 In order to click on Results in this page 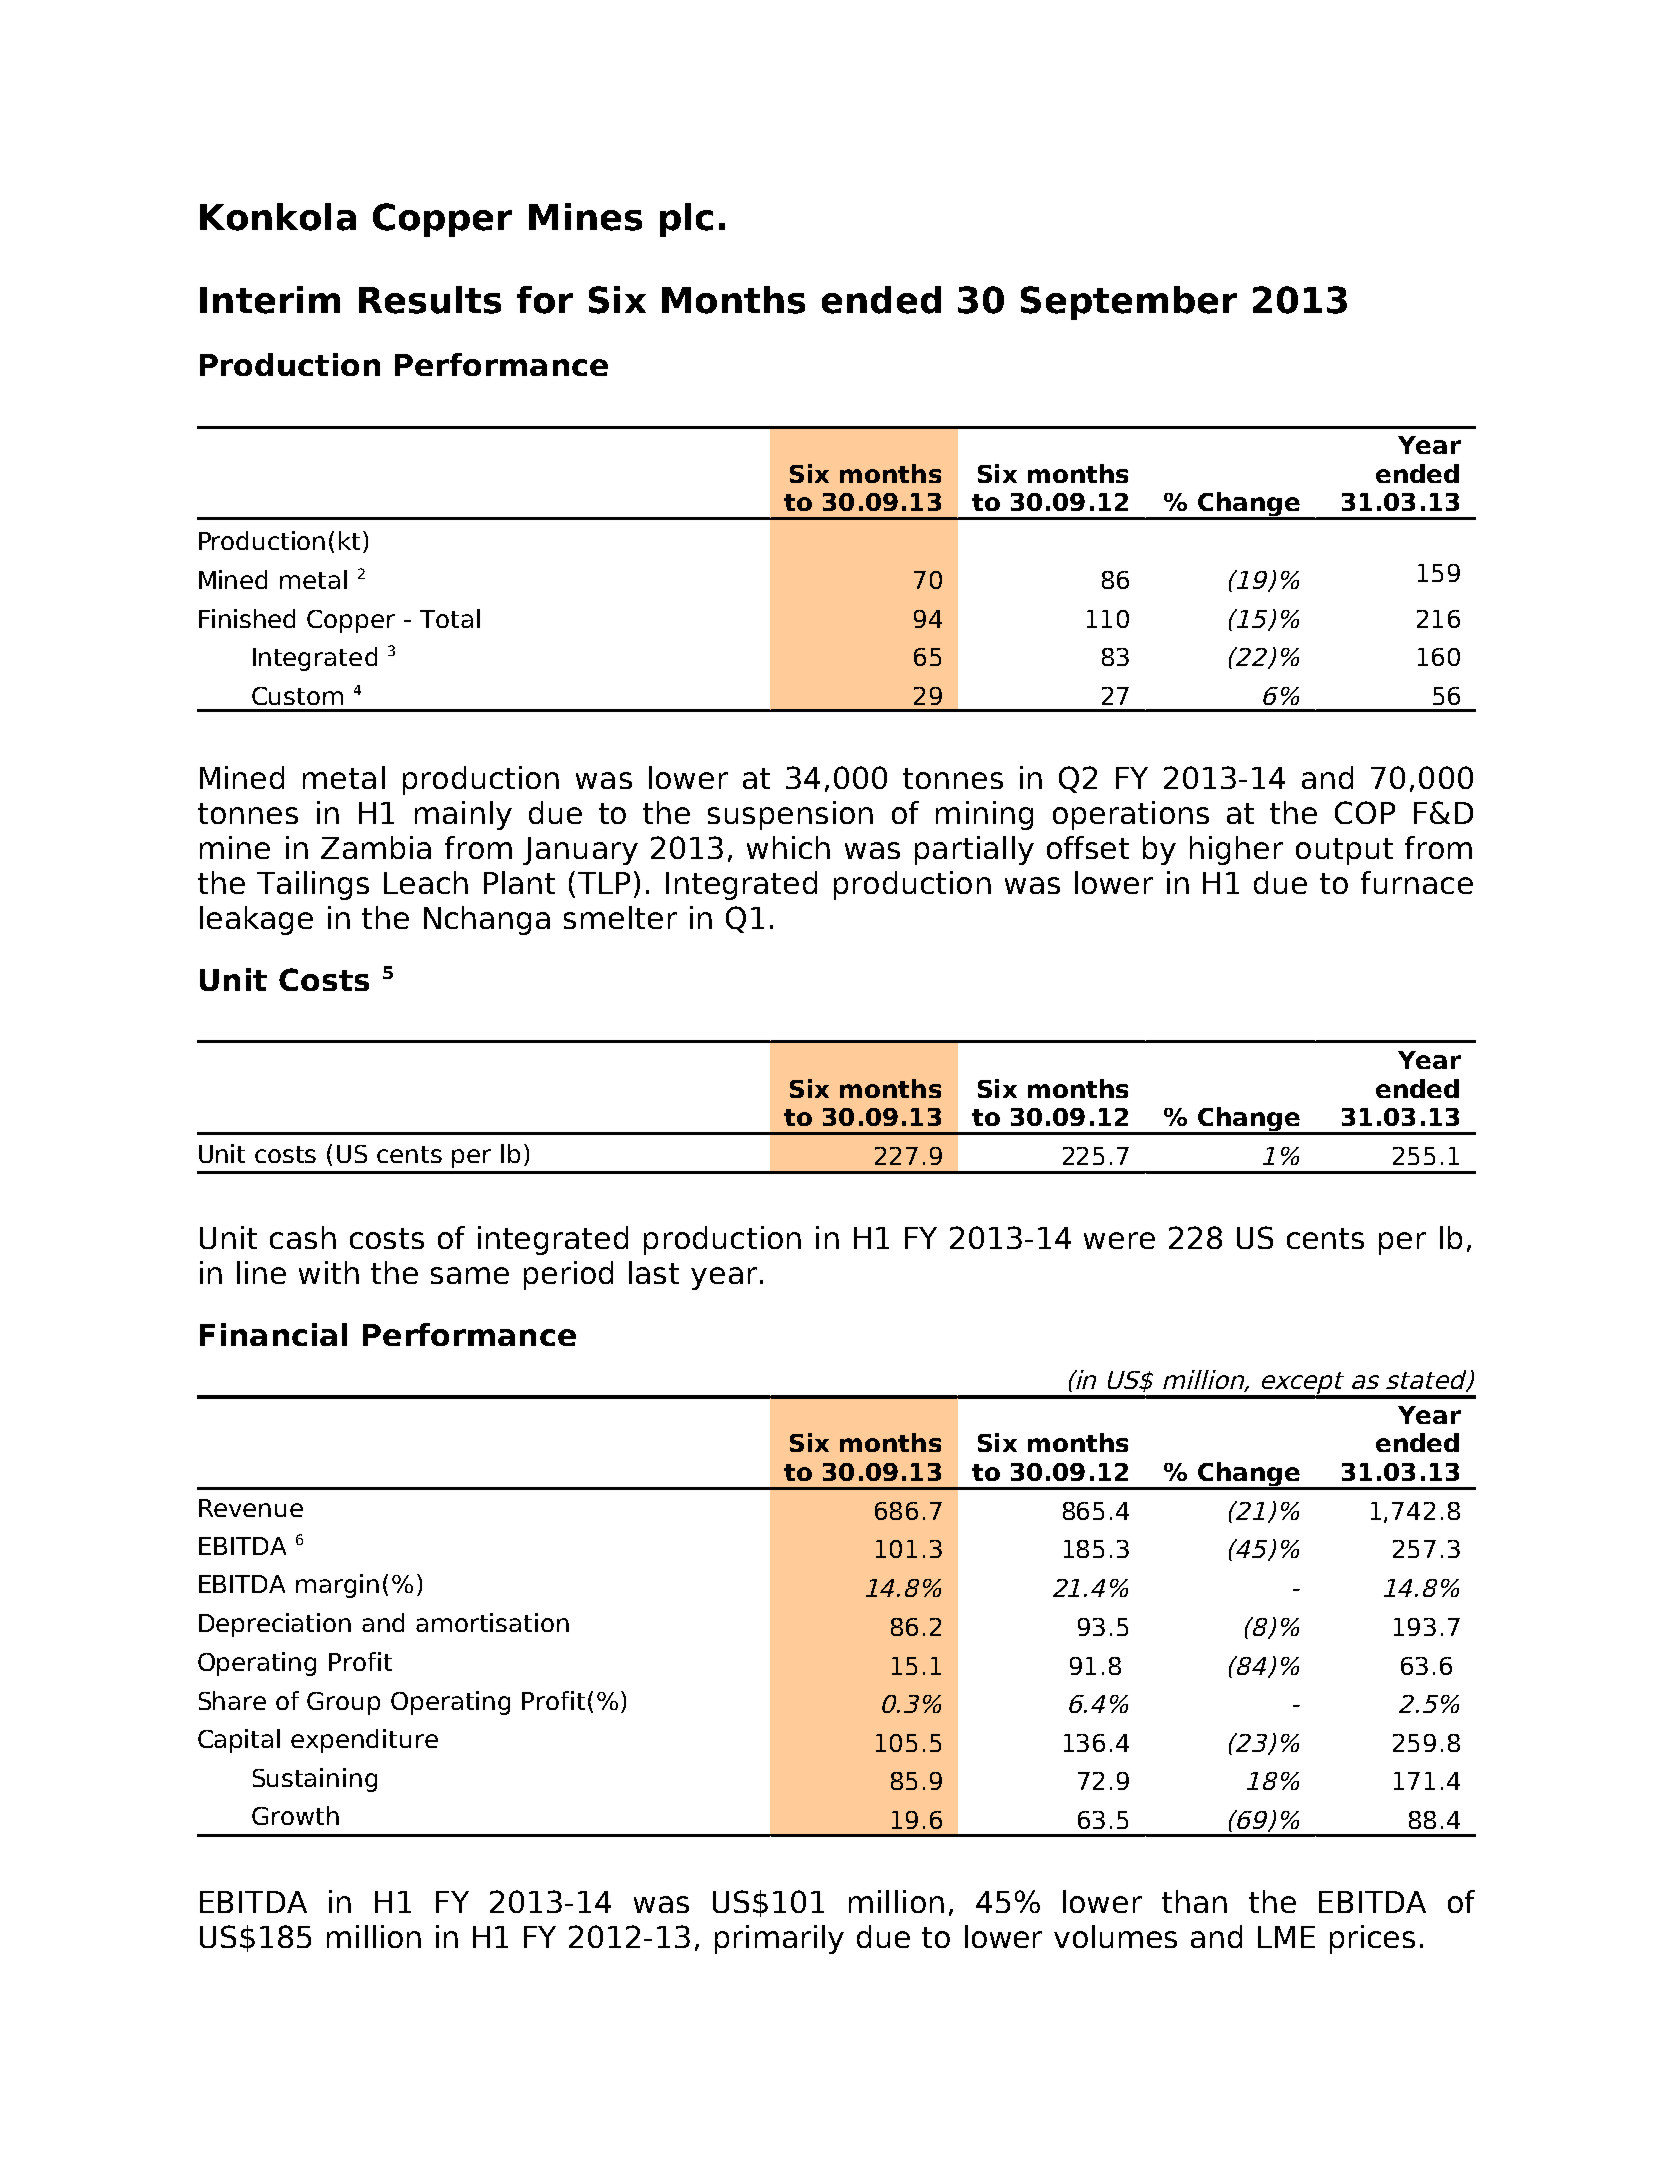, I will do `click(430, 300)`.
